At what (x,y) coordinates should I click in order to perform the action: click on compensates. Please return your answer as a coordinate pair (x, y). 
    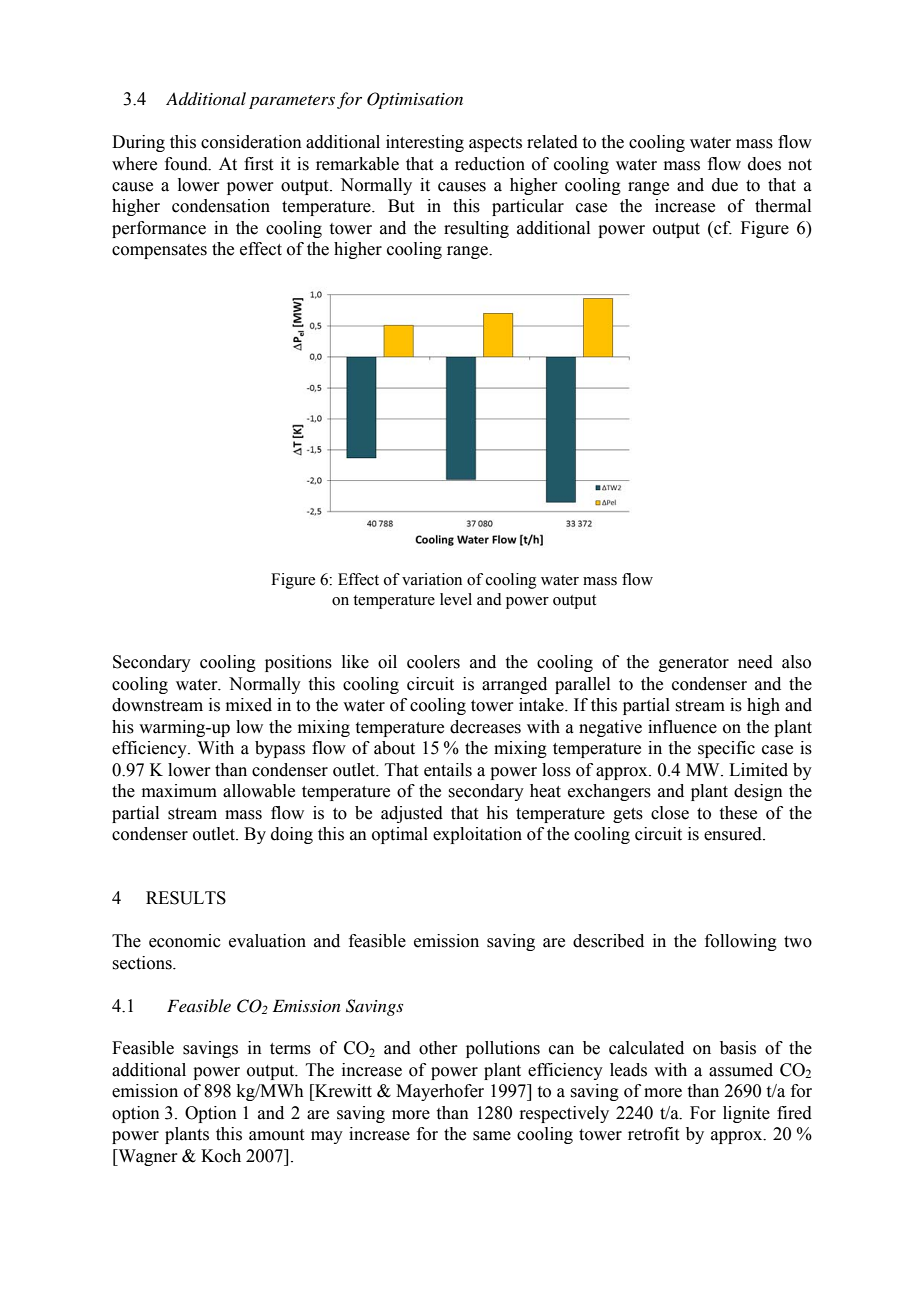
    Looking at the image, I should click on (159, 251).
